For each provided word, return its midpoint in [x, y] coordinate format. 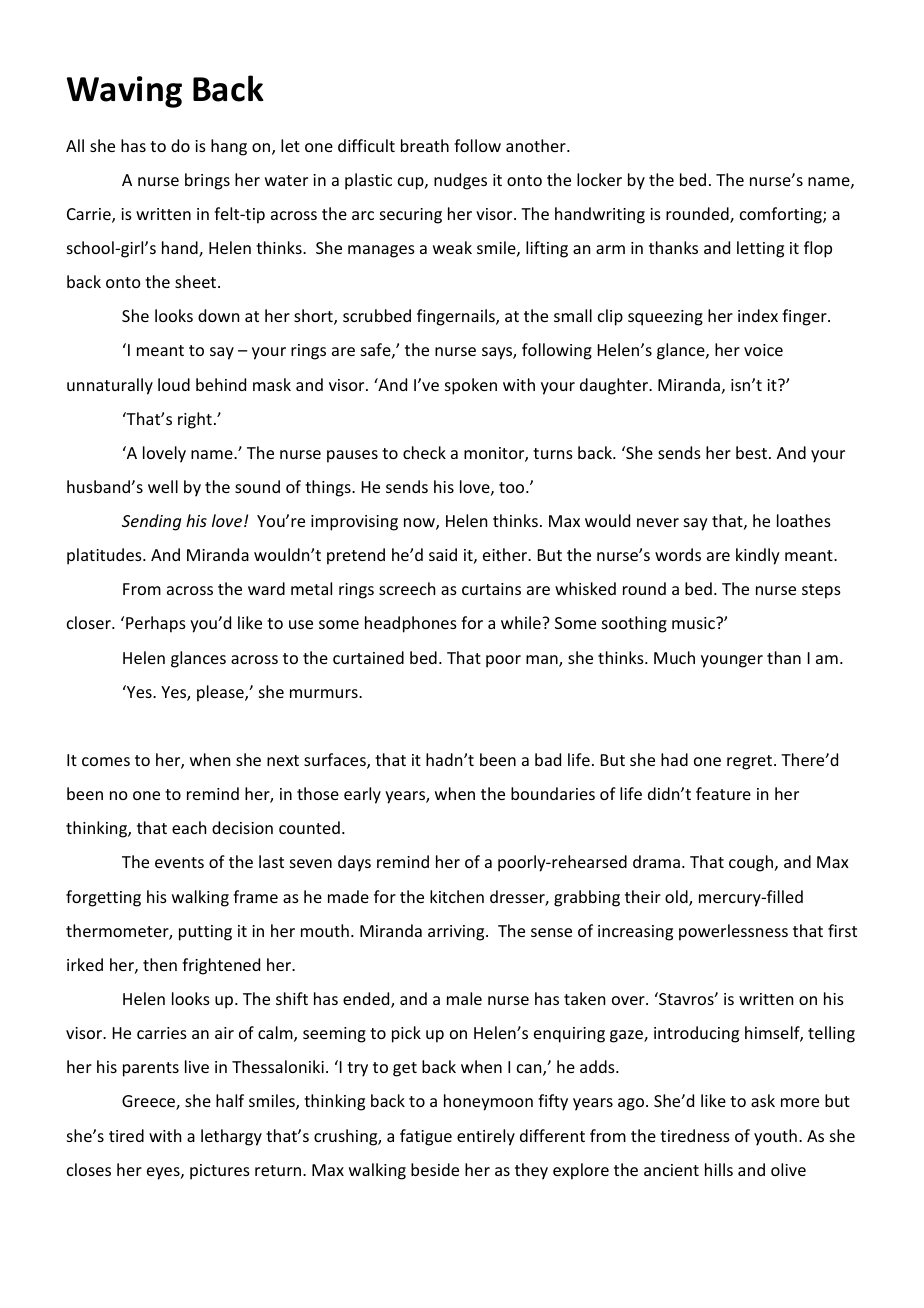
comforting [782, 215]
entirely [486, 1137]
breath [425, 145]
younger [732, 661]
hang [229, 147]
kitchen [457, 896]
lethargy [231, 1137]
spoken [471, 386]
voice [763, 350]
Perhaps [156, 624]
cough [751, 863]
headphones [411, 624]
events [179, 862]
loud [174, 384]
